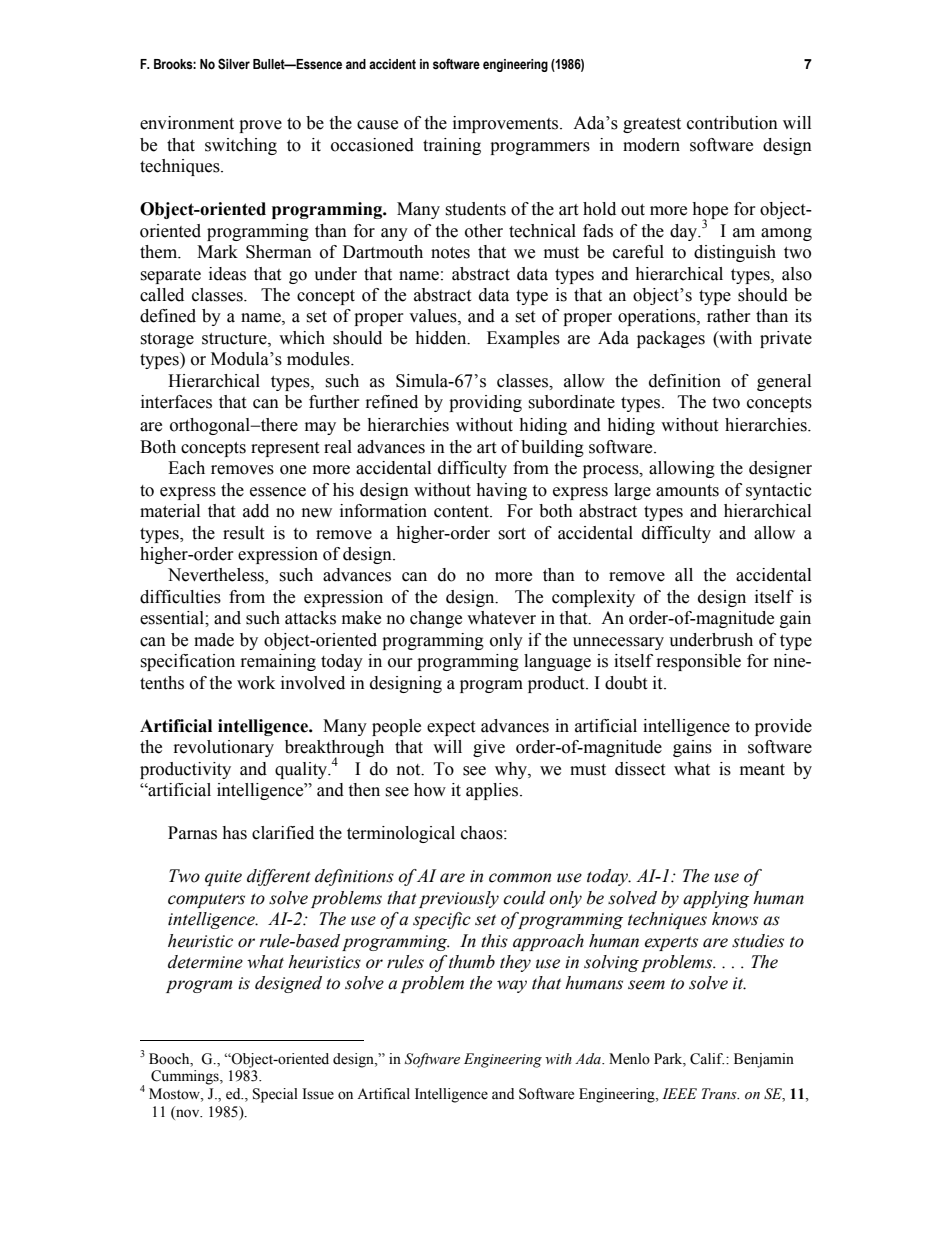 The height and width of the screenshot is (1233, 952). What do you see at coordinates (224, 748) in the screenshot?
I see `revolutionary` at bounding box center [224, 748].
